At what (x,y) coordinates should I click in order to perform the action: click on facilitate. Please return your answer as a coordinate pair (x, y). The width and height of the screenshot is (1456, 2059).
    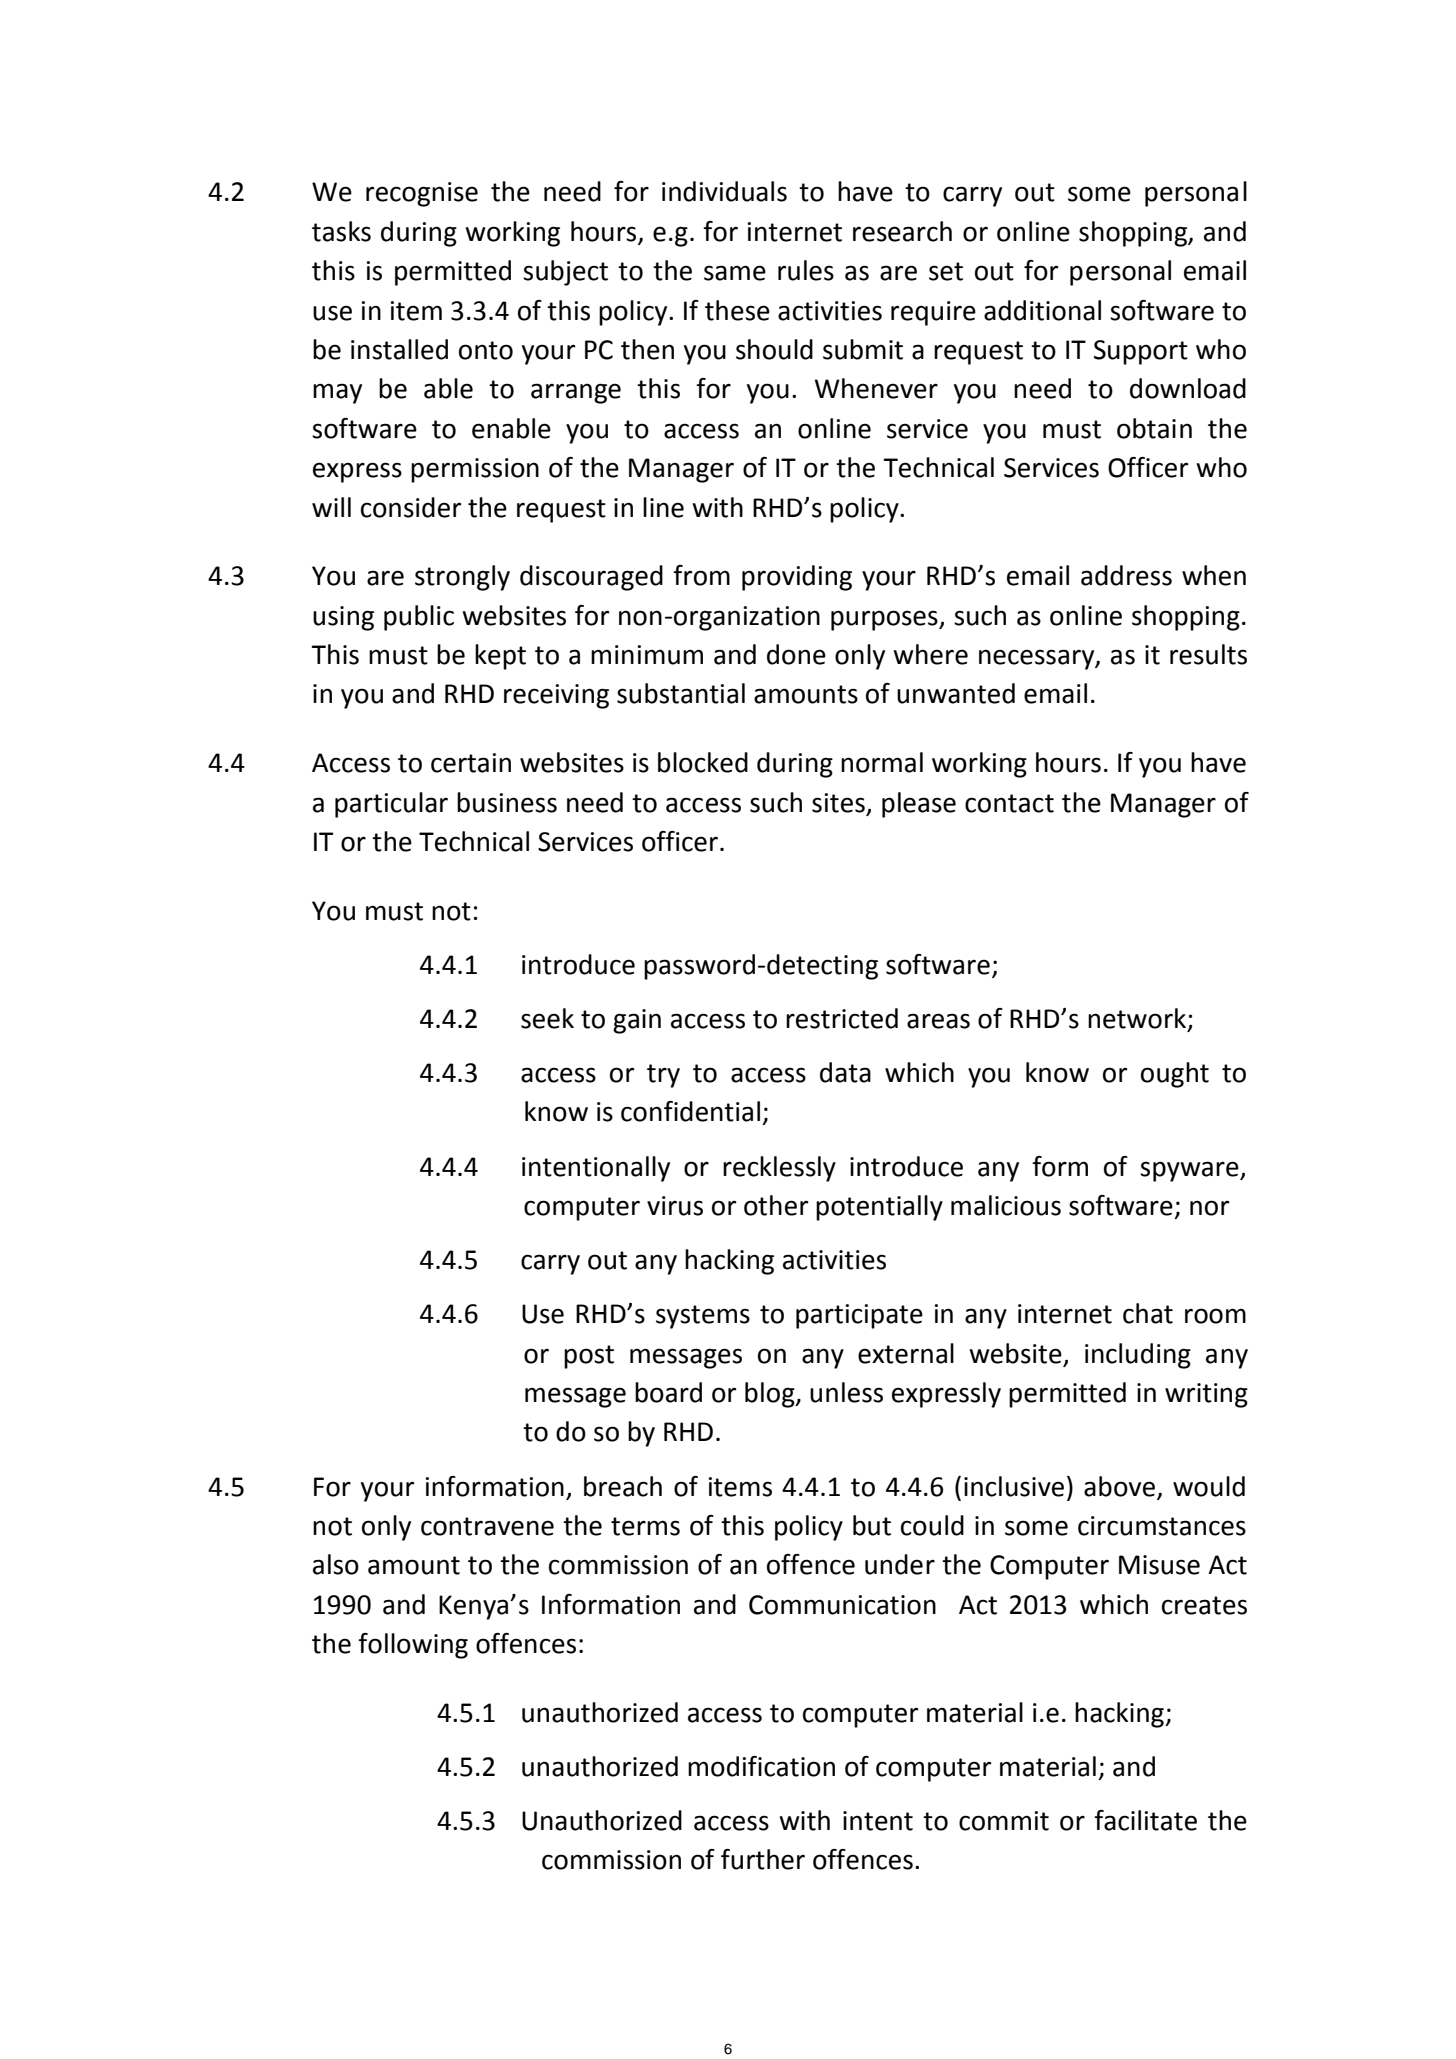
    Looking at the image, I should click on (1145, 1820).
